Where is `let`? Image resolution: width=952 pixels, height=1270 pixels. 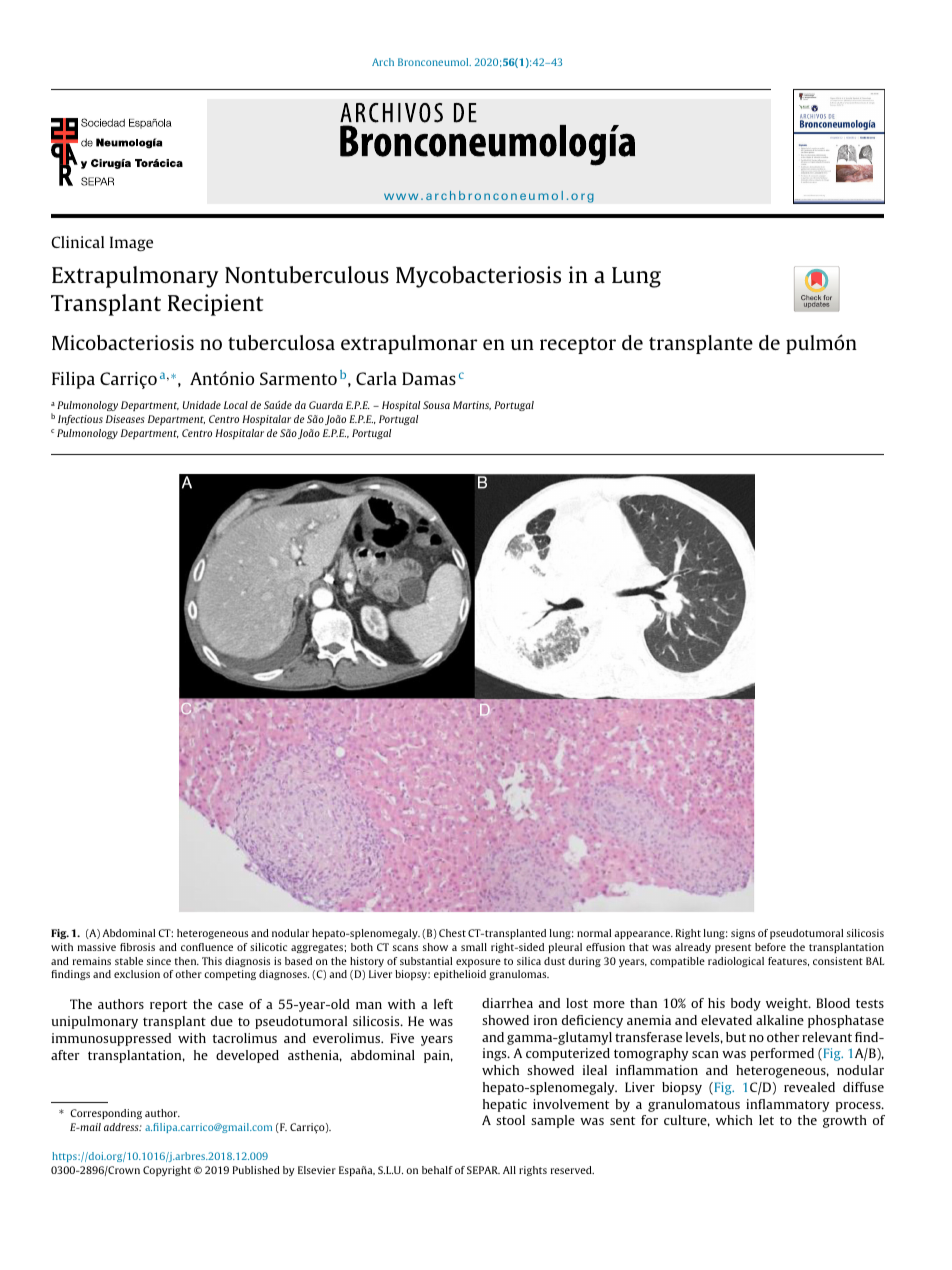
let is located at coordinates (766, 1120).
